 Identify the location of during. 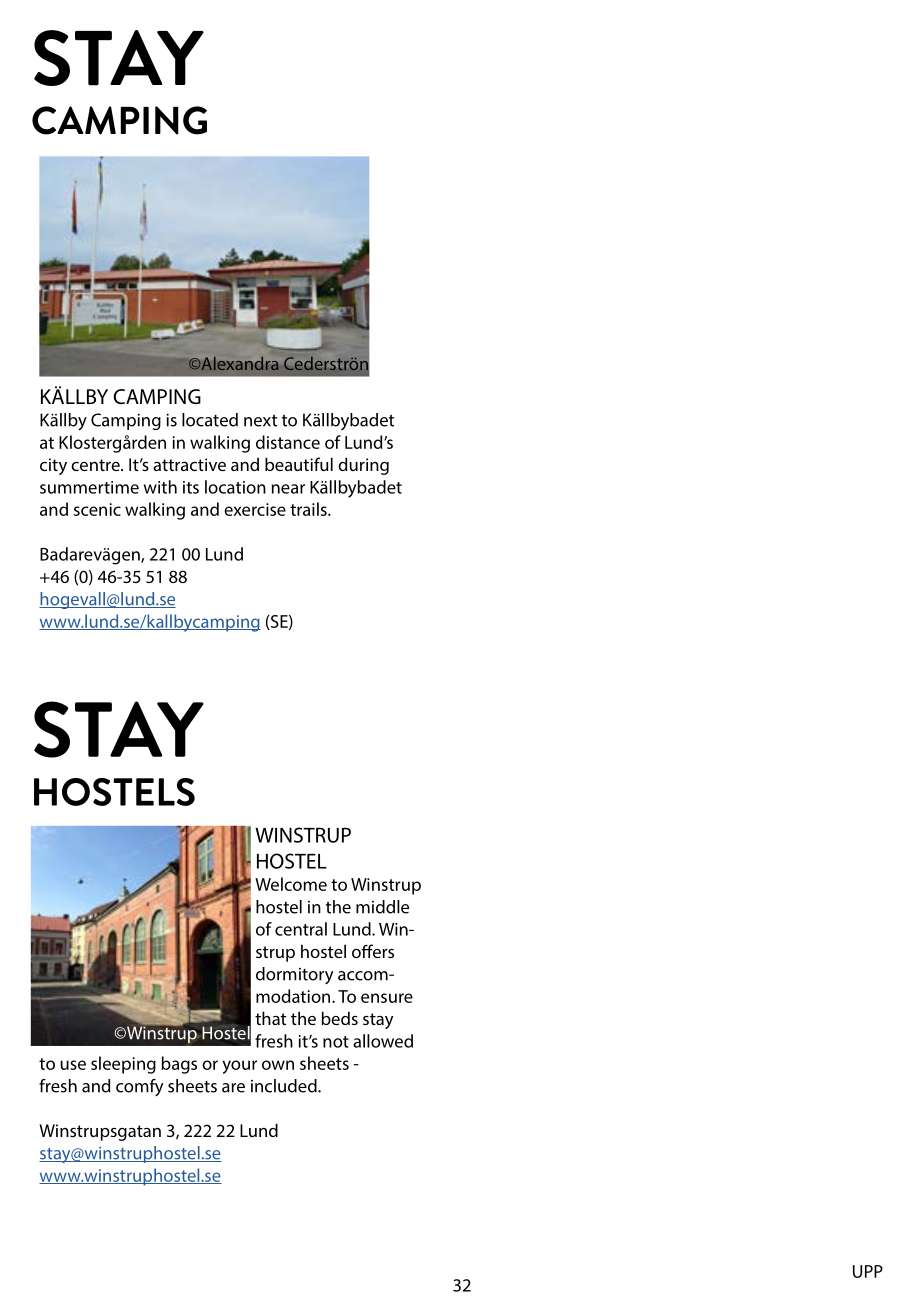
(363, 466).
